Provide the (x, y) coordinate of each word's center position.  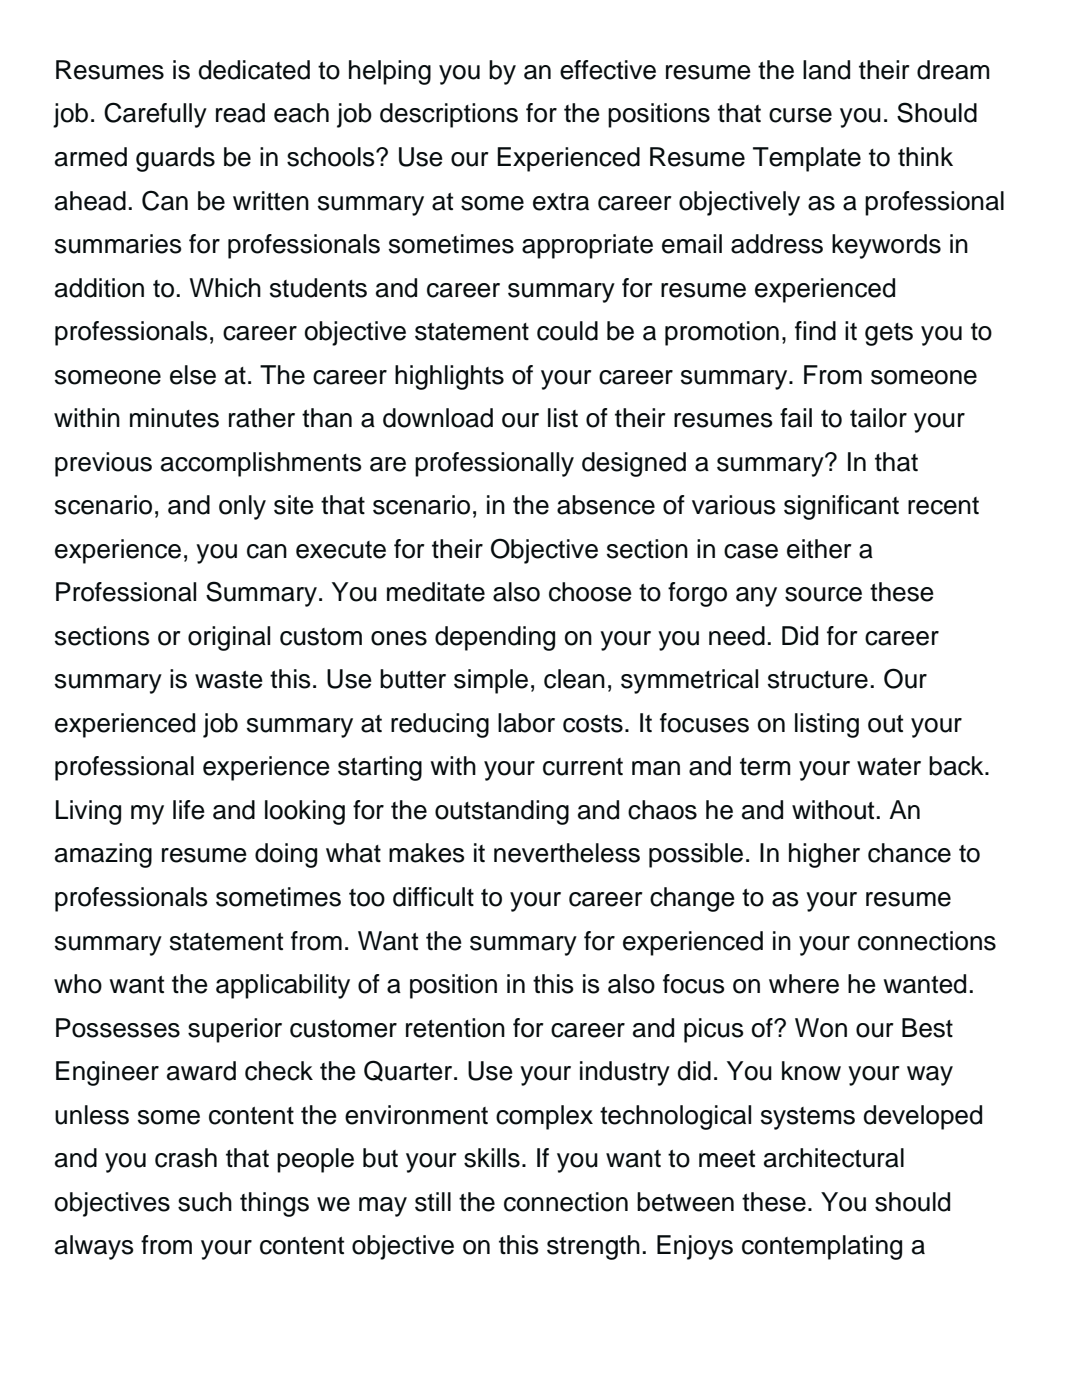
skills (492, 1158)
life (189, 810)
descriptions (449, 115)
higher (824, 855)
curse (800, 115)
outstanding (502, 812)
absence (606, 505)
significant (841, 507)
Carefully (155, 115)
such (205, 1202)
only (242, 507)
